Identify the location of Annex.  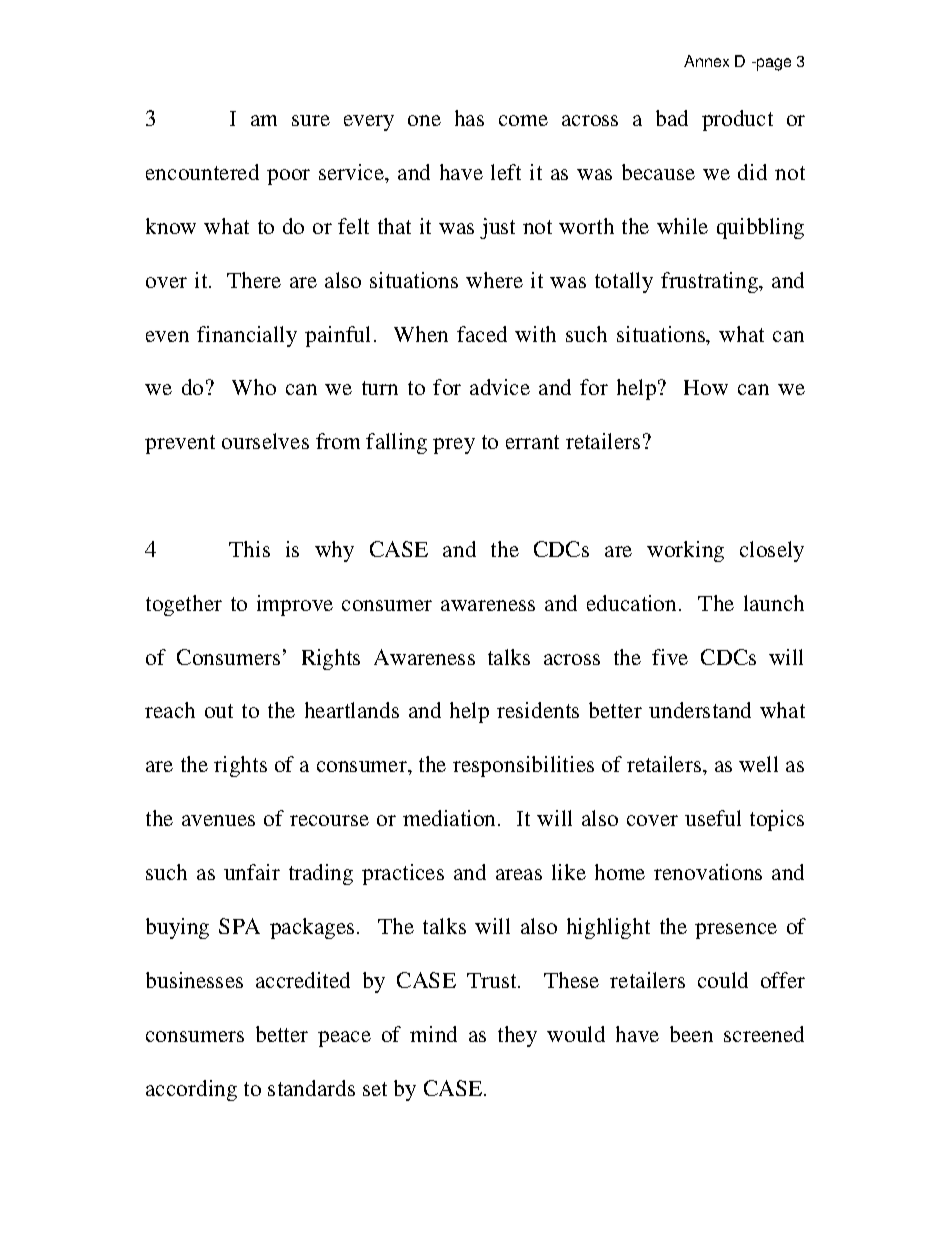
(706, 61).
